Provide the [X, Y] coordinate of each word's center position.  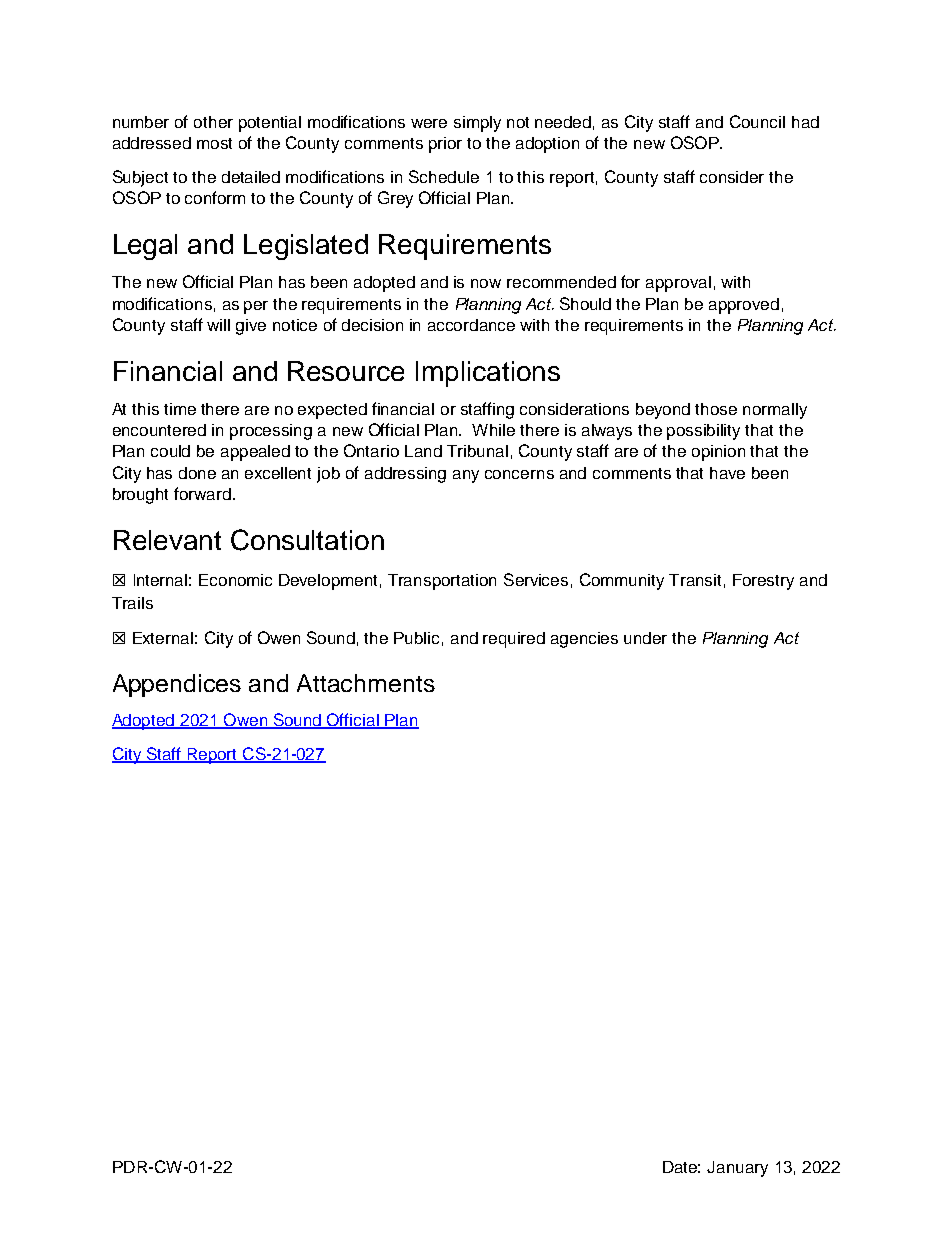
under [645, 638]
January [737, 1169]
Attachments [366, 683]
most [214, 143]
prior [445, 145]
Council [757, 121]
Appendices [177, 685]
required [514, 640]
